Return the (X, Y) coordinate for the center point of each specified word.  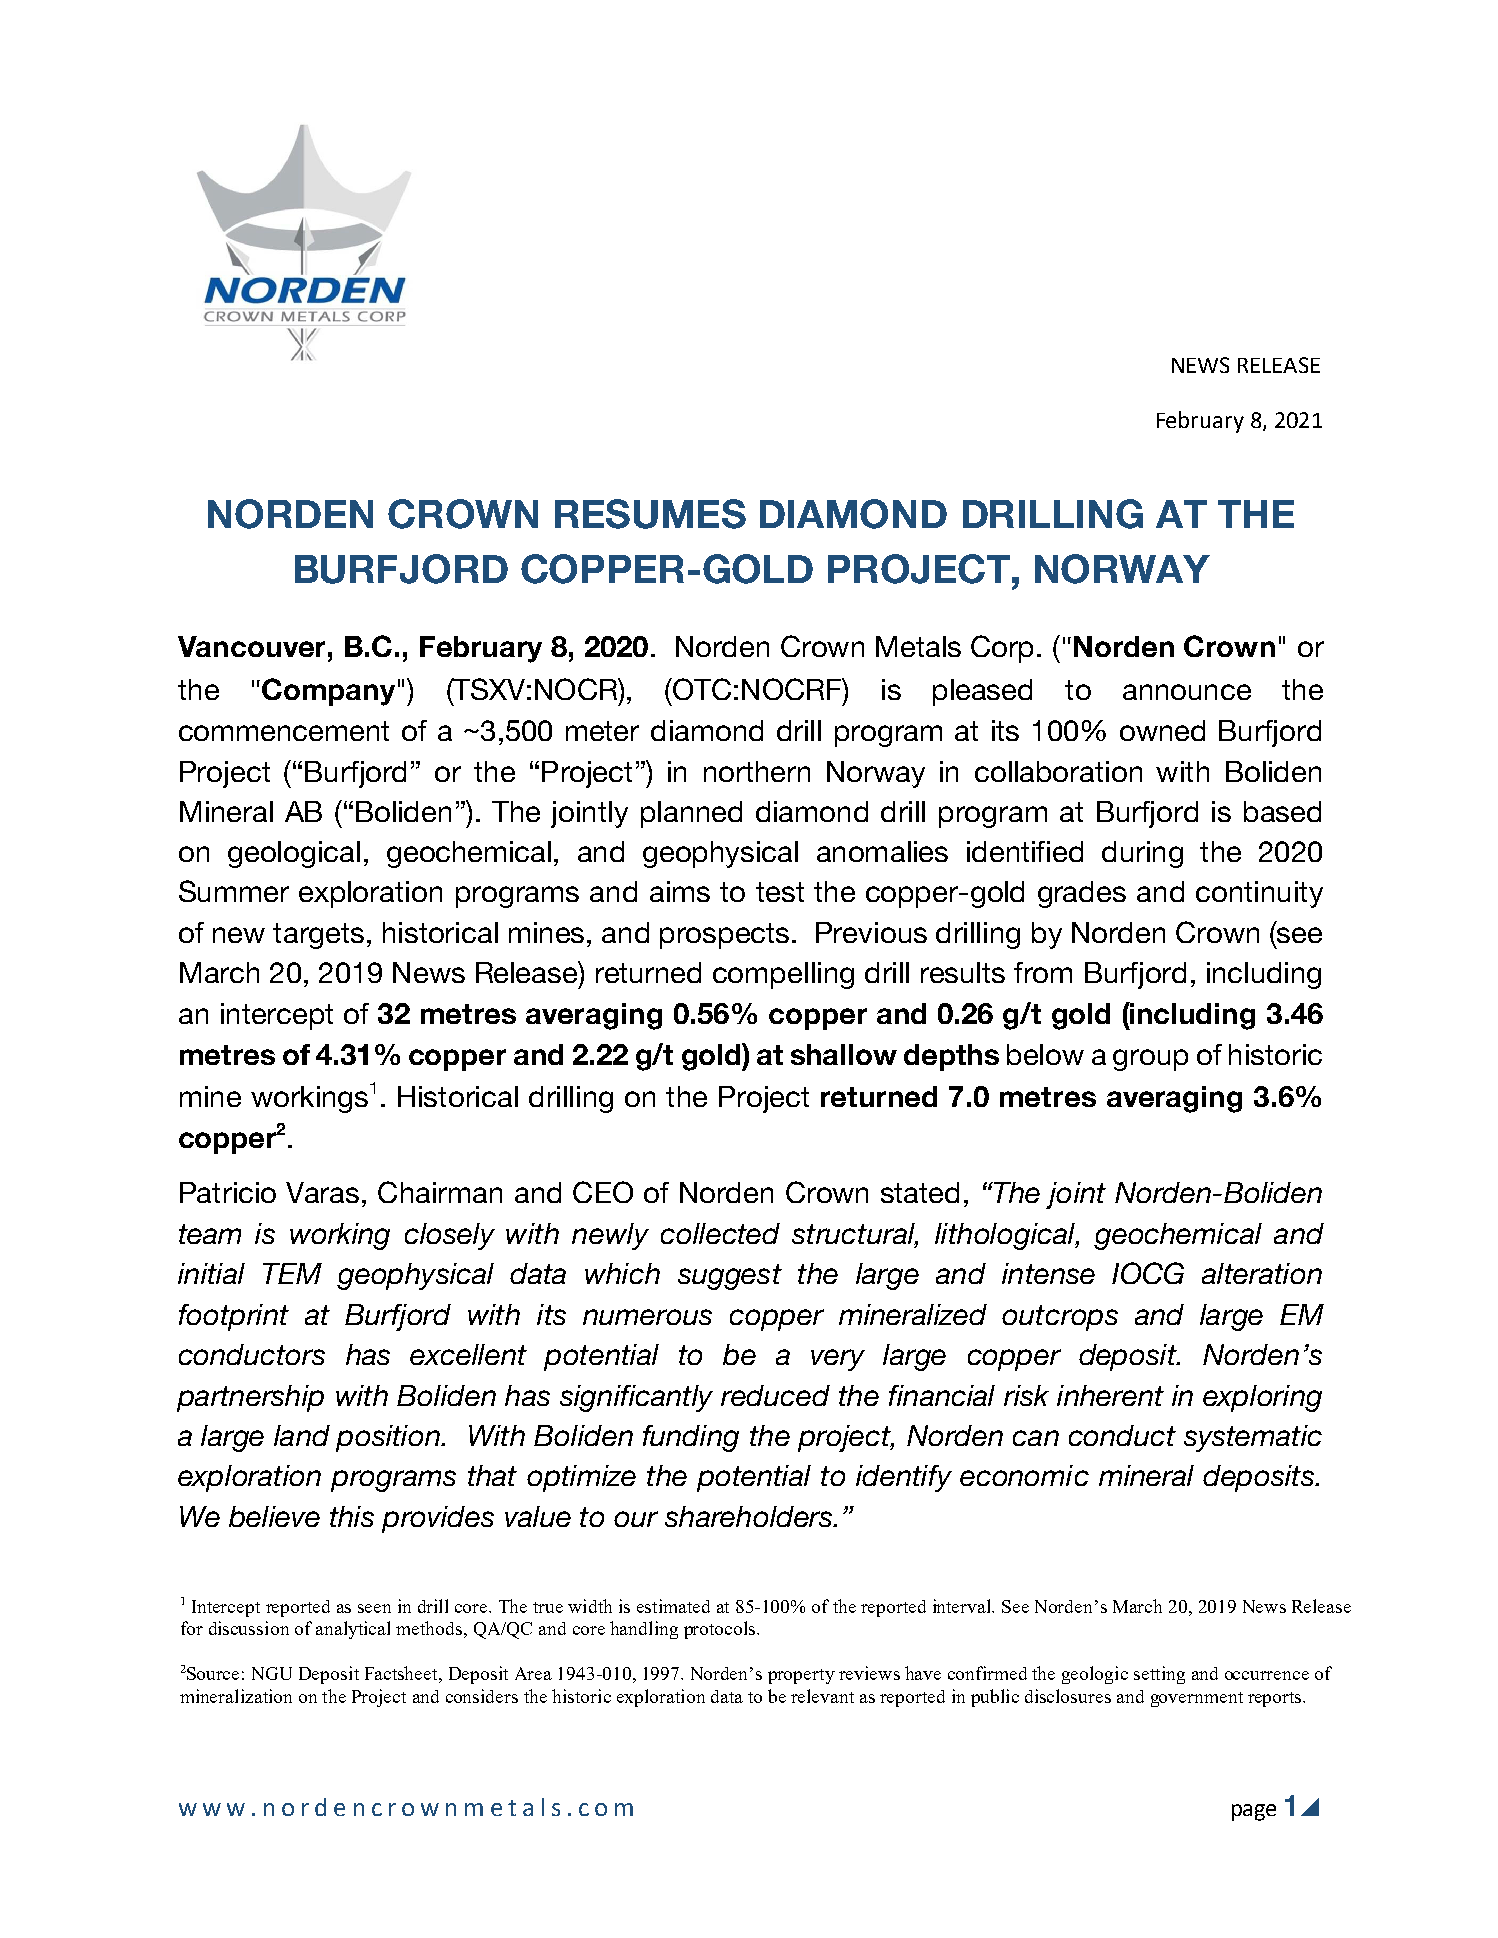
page (1254, 1812)
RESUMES (650, 514)
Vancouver (251, 646)
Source (212, 1673)
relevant (822, 1696)
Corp (1002, 649)
